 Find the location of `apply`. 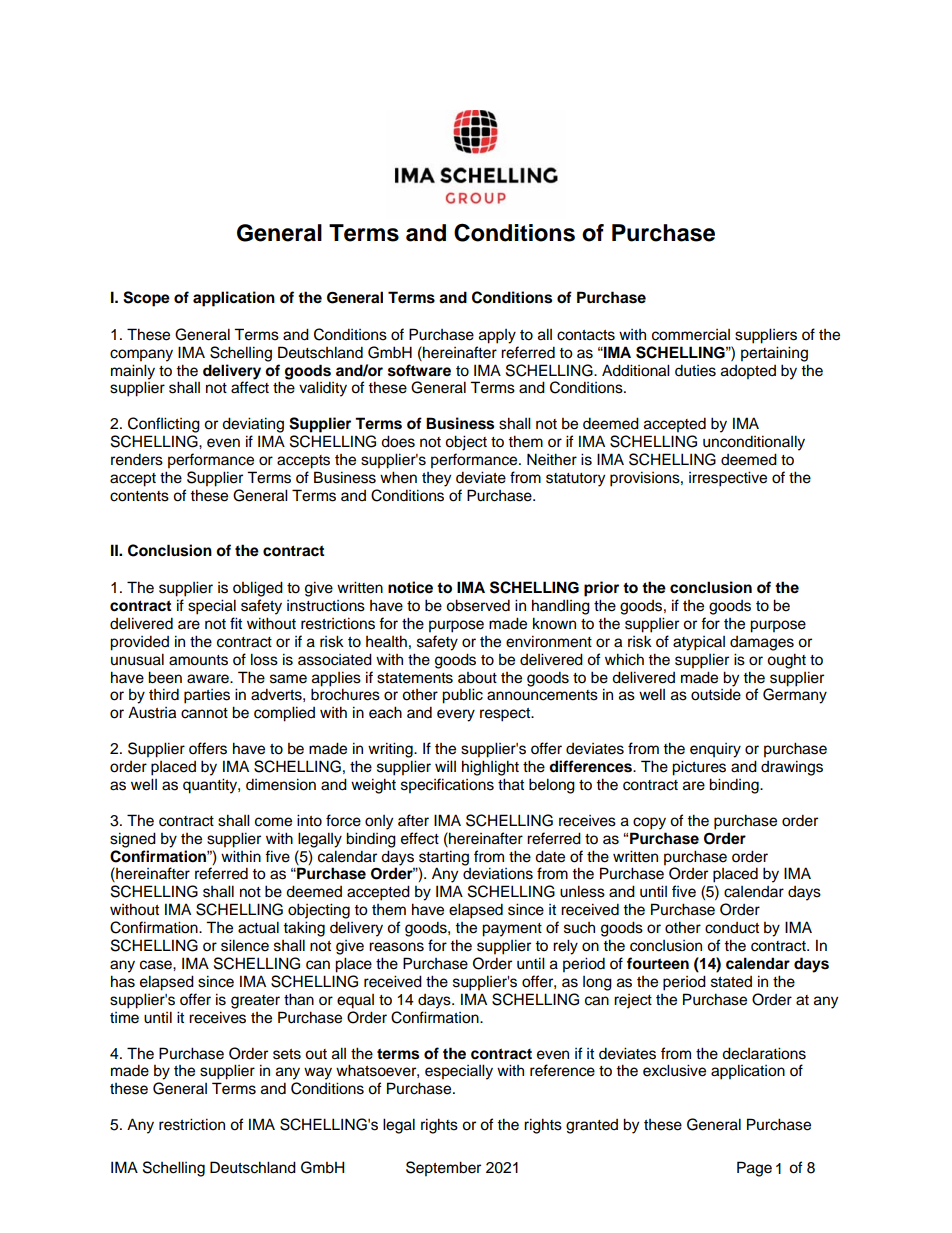

apply is located at coordinates (497, 336).
